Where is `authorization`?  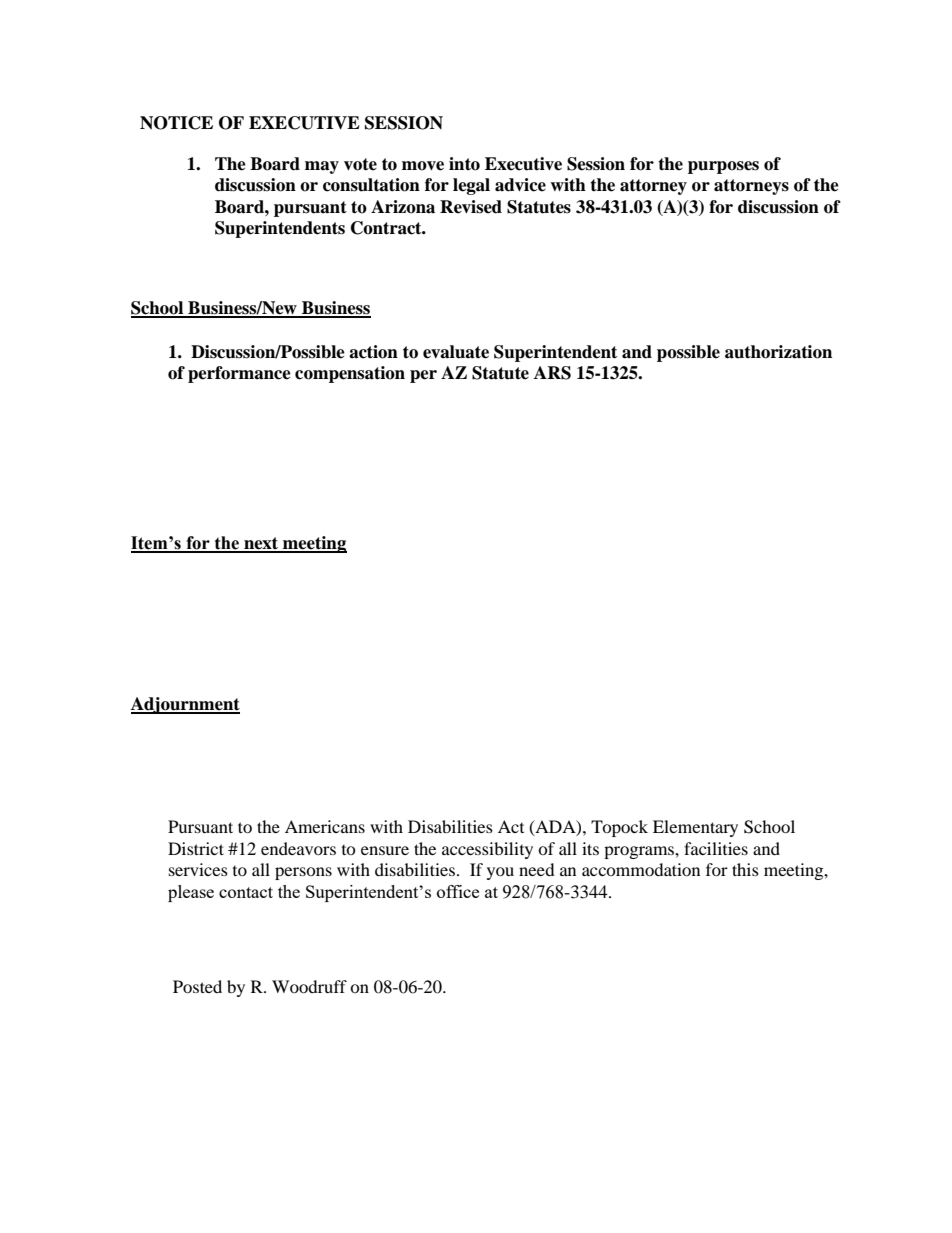 authorization is located at coordinates (778, 352).
